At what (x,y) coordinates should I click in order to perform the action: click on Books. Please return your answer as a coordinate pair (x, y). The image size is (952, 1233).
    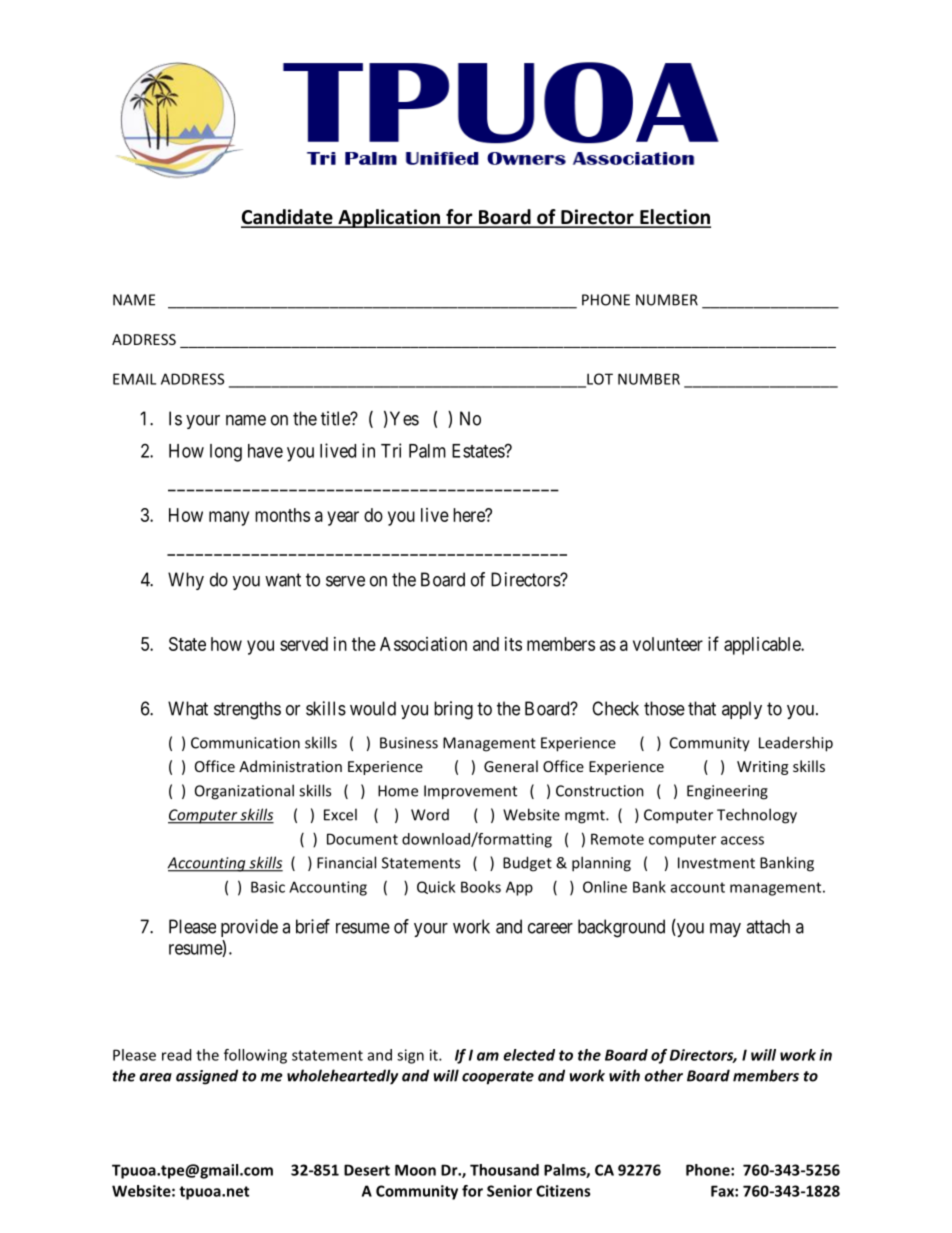
    Looking at the image, I should click on (481, 887).
